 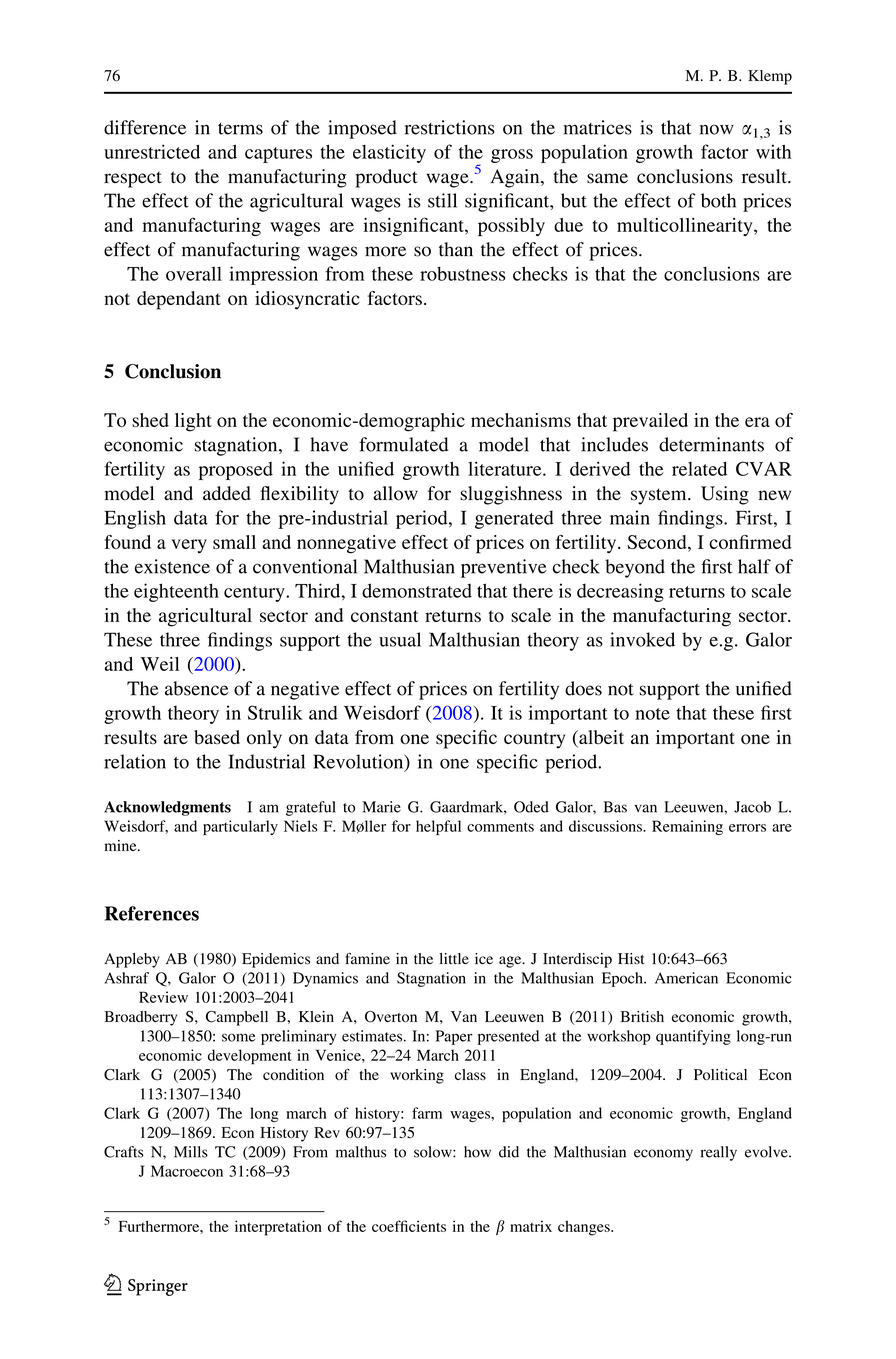 I want to click on restrictions, so click(x=450, y=127).
